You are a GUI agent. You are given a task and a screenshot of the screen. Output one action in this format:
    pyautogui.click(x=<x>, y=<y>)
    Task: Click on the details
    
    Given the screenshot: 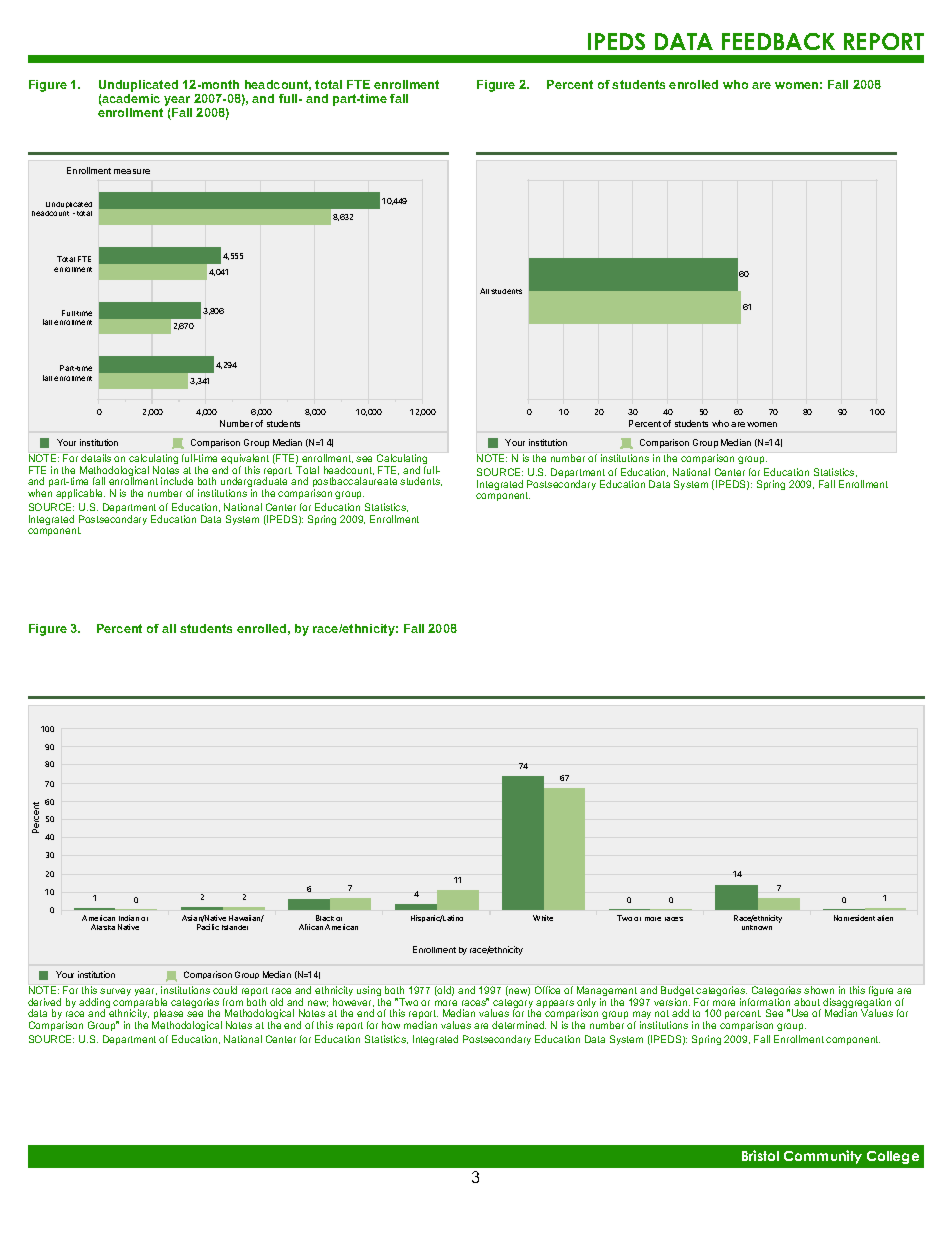 What is the action you would take?
    pyautogui.click(x=96, y=458)
